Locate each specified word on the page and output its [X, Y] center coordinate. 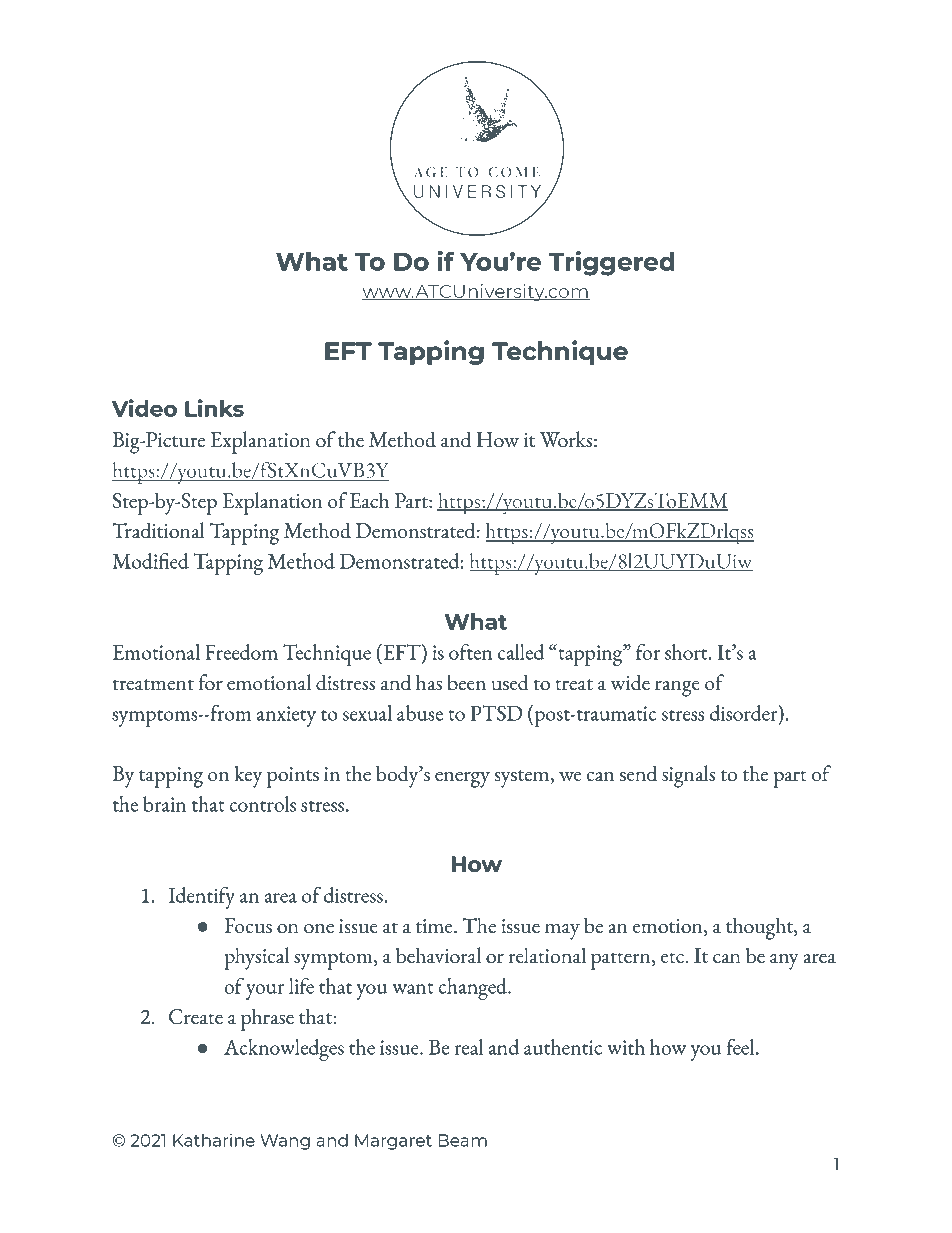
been [466, 682]
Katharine [214, 1140]
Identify [201, 898]
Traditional [158, 530]
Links [214, 408]
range [677, 689]
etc [672, 957]
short [687, 652]
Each [369, 500]
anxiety [286, 716]
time [435, 926]
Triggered [612, 263]
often [471, 652]
